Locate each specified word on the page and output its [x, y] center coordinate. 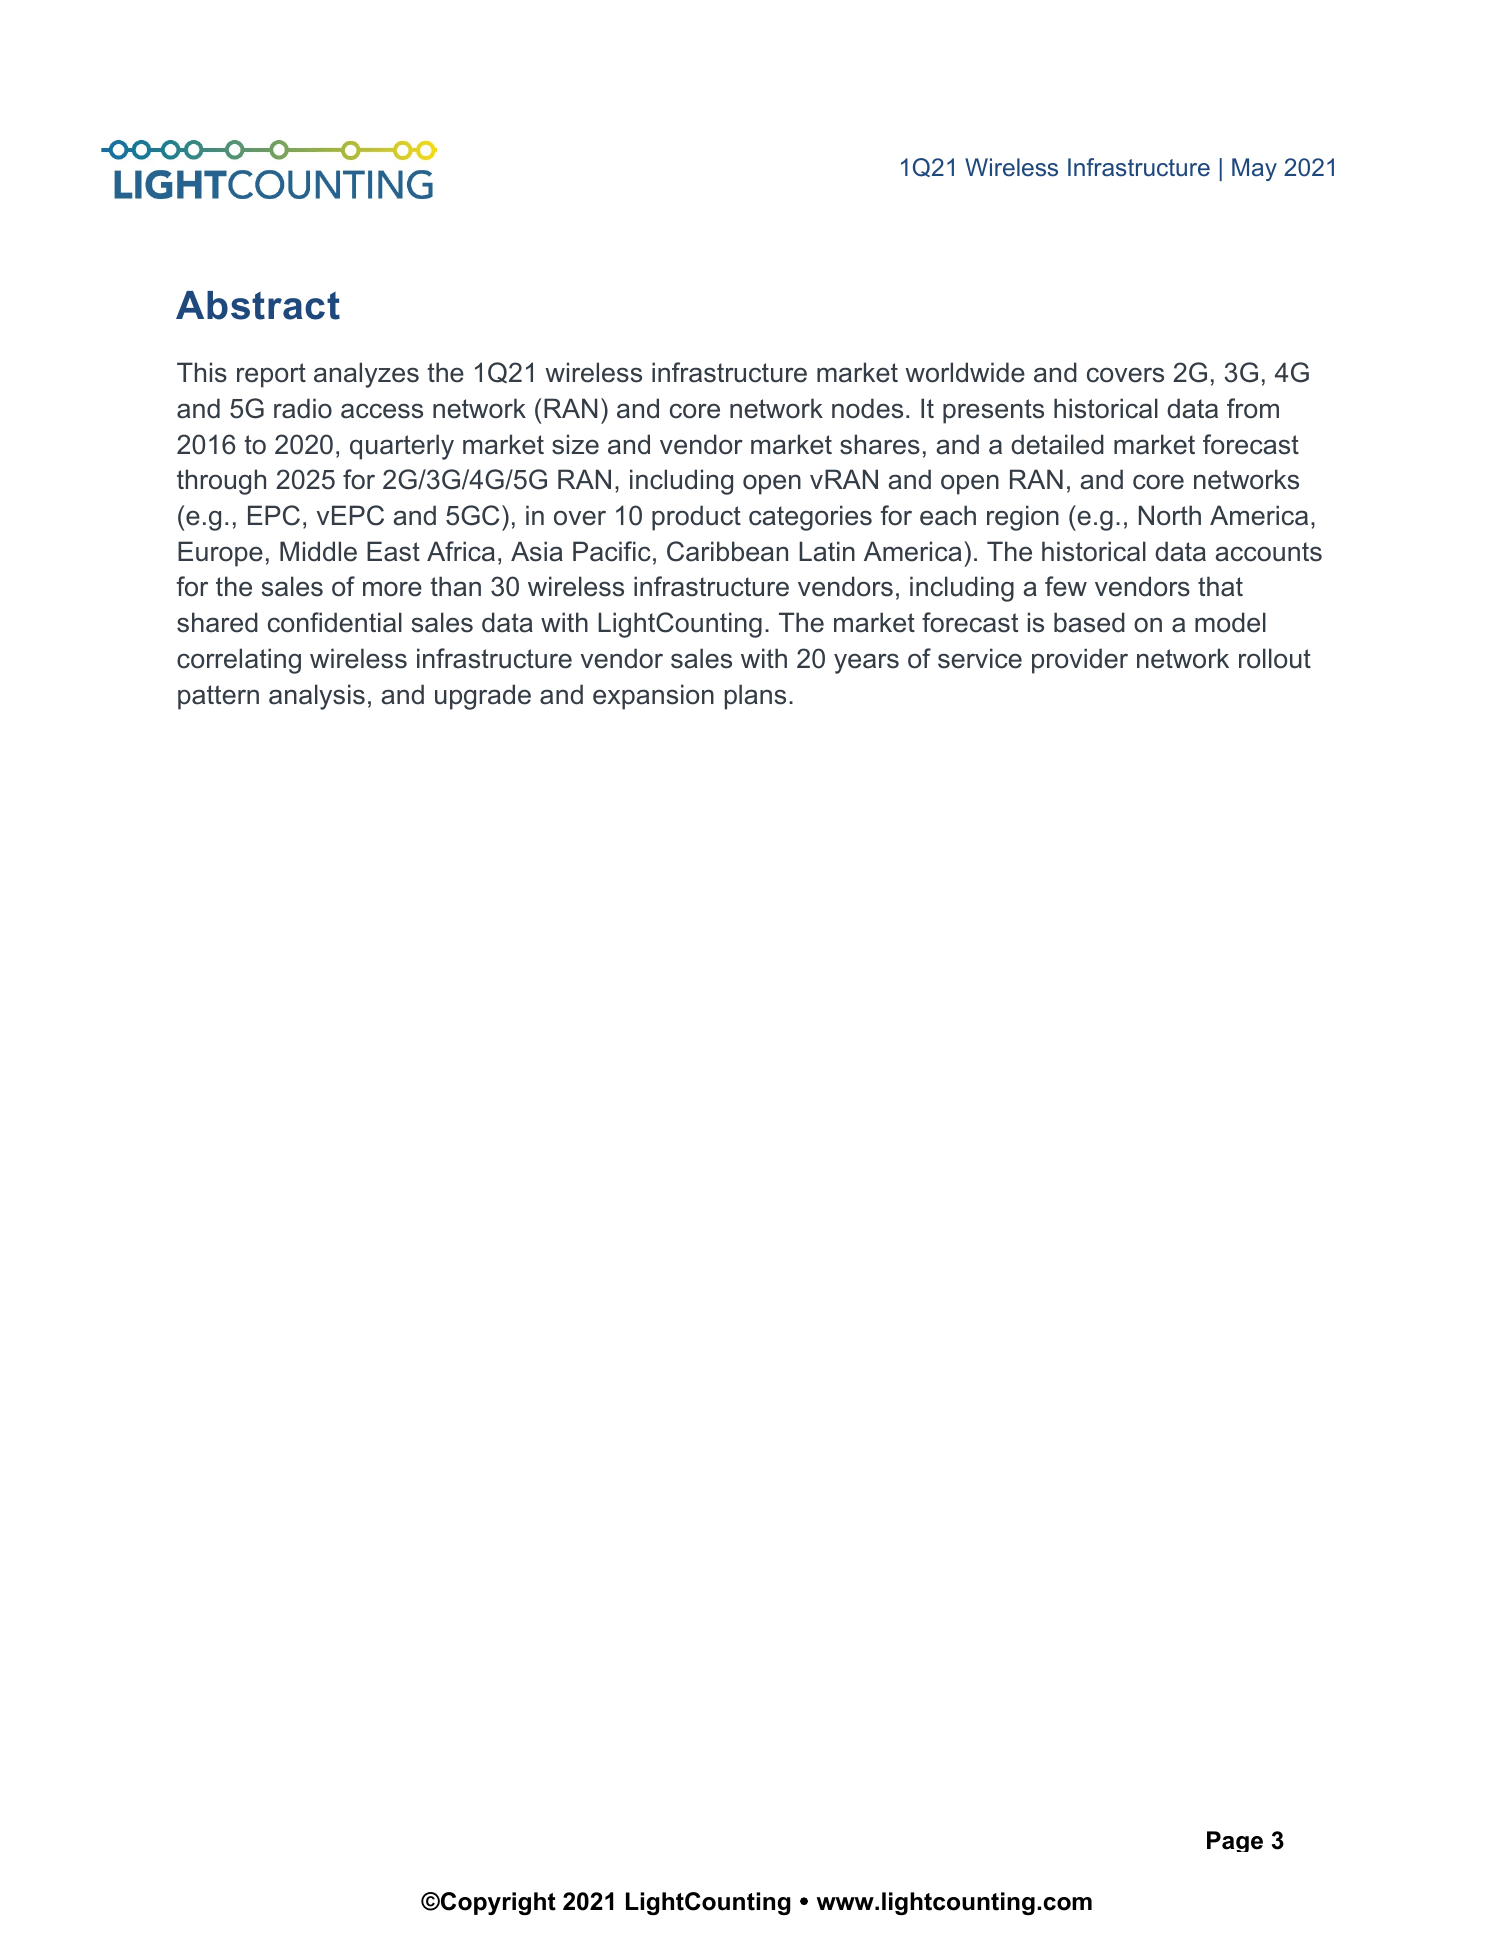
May [1254, 169]
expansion [653, 697]
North [1170, 515]
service [980, 658]
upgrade [483, 697]
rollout [1275, 658]
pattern [218, 697]
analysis [317, 697]
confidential [335, 622]
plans [755, 697]
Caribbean [727, 551]
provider [1080, 661]
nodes [867, 408]
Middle [318, 551]
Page [1235, 1841]
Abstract [258, 305]
